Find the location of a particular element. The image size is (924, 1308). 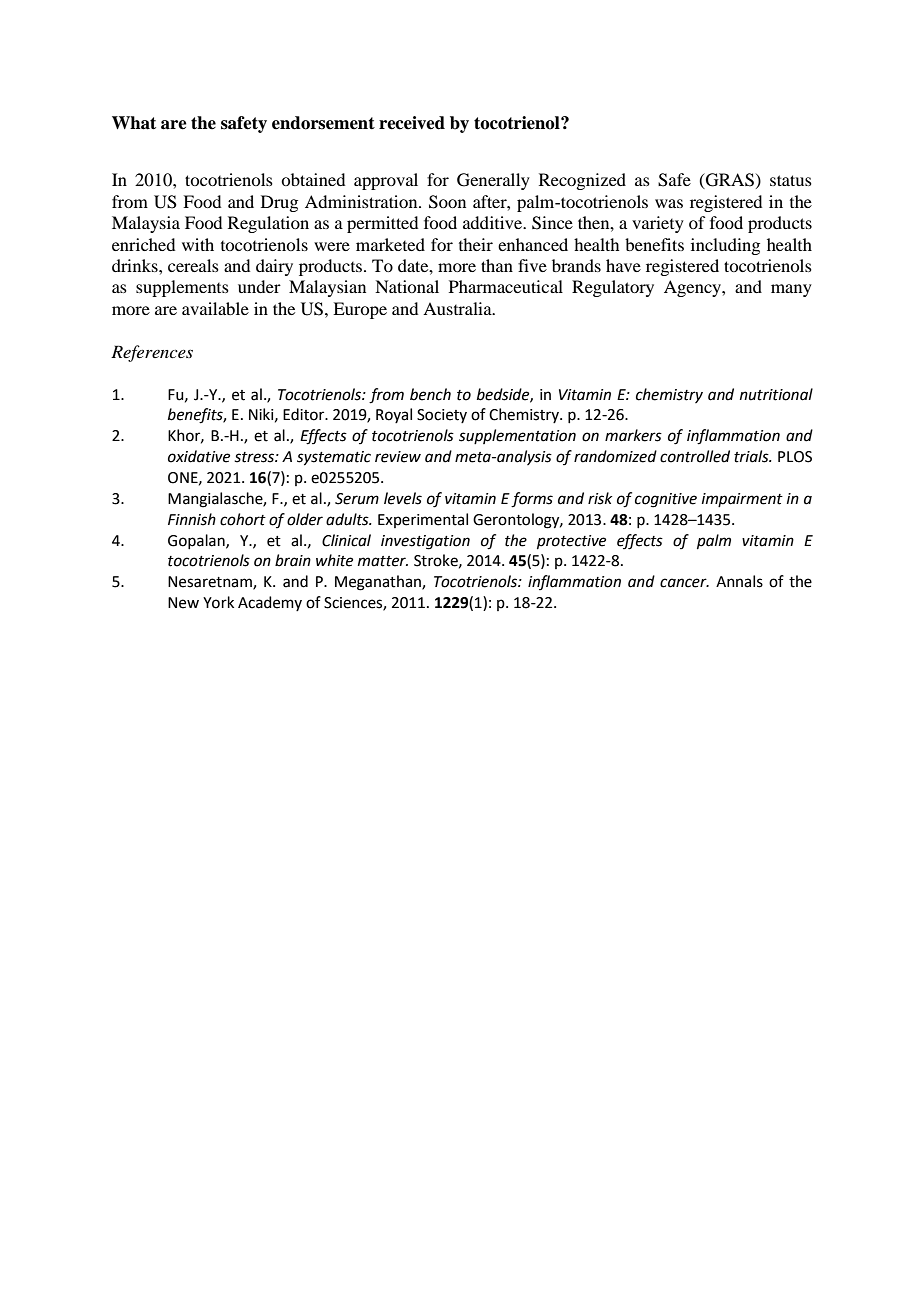

bench is located at coordinates (430, 394).
